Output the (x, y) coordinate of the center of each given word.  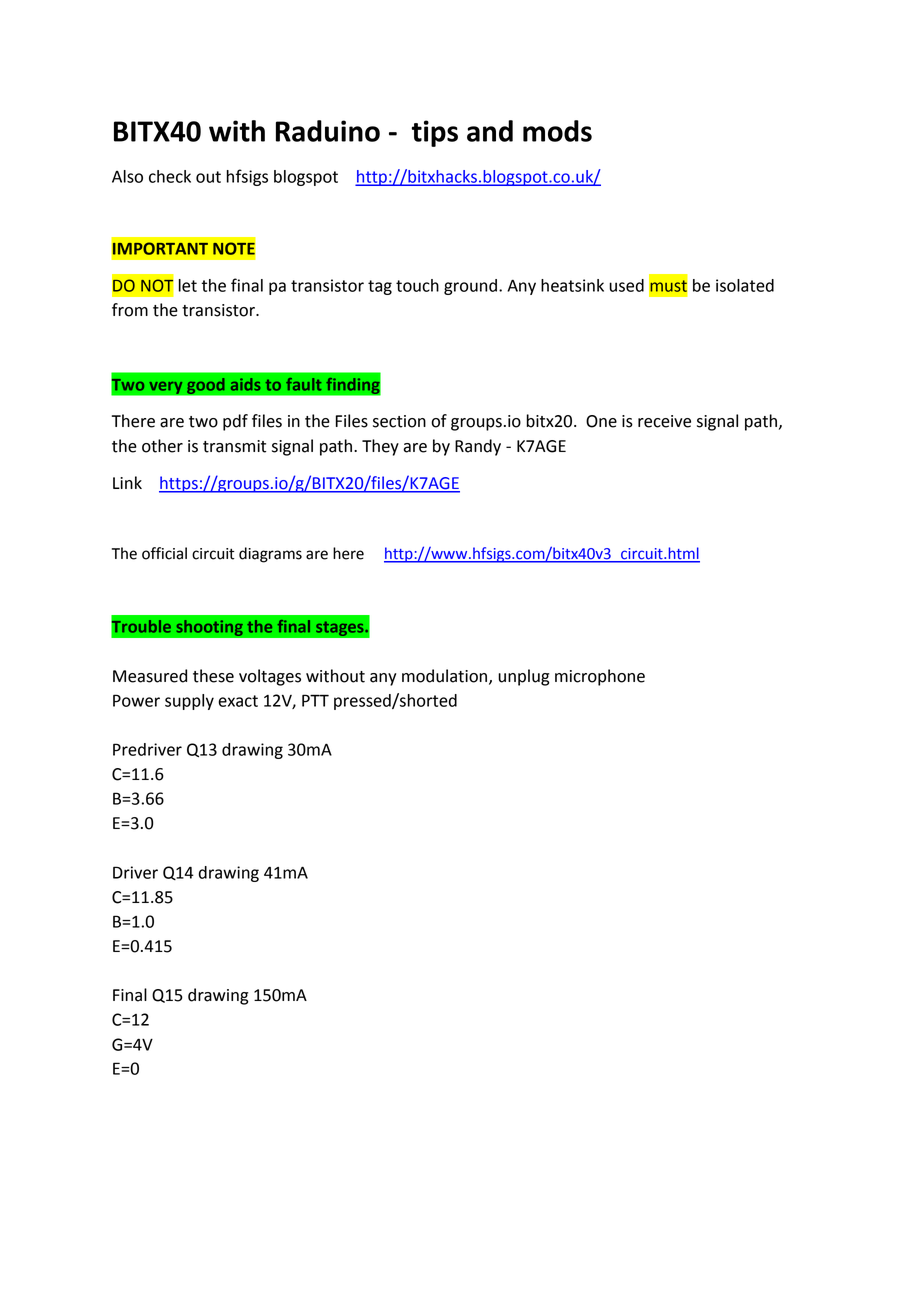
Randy (478, 447)
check (170, 176)
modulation (444, 676)
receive (664, 421)
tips (435, 133)
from (130, 310)
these (213, 676)
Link (127, 482)
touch (417, 285)
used (626, 285)
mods (557, 131)
